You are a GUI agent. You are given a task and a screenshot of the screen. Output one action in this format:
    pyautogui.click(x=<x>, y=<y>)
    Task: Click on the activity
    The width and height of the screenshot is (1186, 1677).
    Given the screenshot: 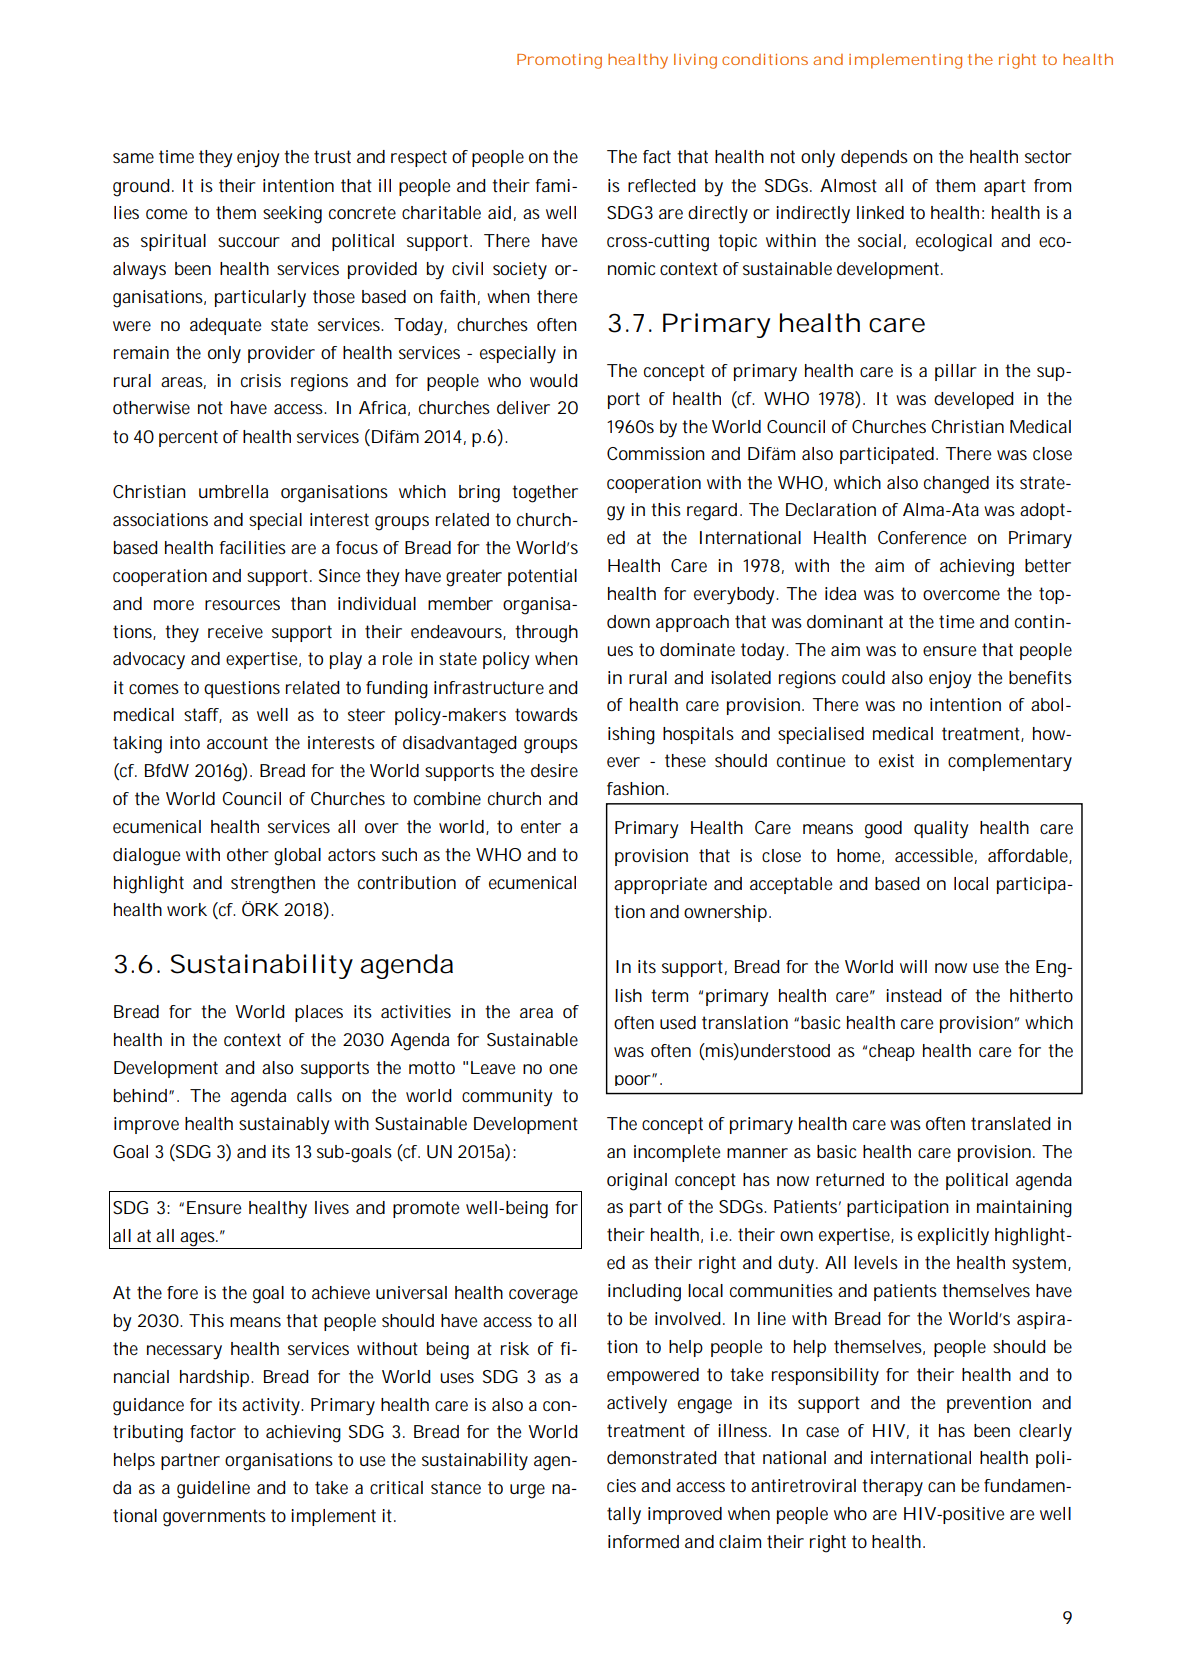 What is the action you would take?
    pyautogui.click(x=272, y=1407)
